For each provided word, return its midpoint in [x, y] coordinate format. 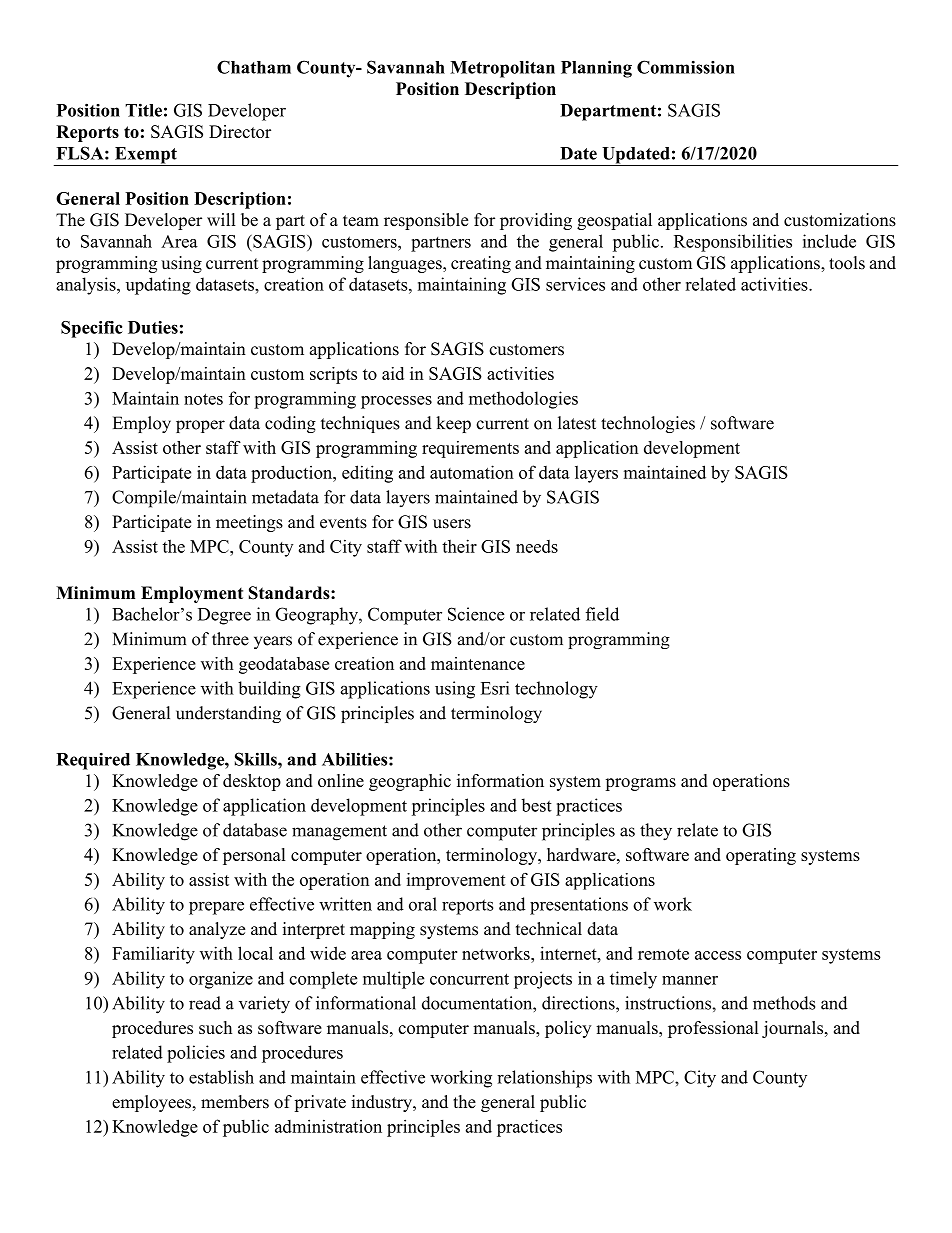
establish [221, 1077]
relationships [544, 1079]
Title [143, 110]
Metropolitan [502, 69]
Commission [686, 67]
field [602, 614]
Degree [224, 616]
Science [476, 614]
